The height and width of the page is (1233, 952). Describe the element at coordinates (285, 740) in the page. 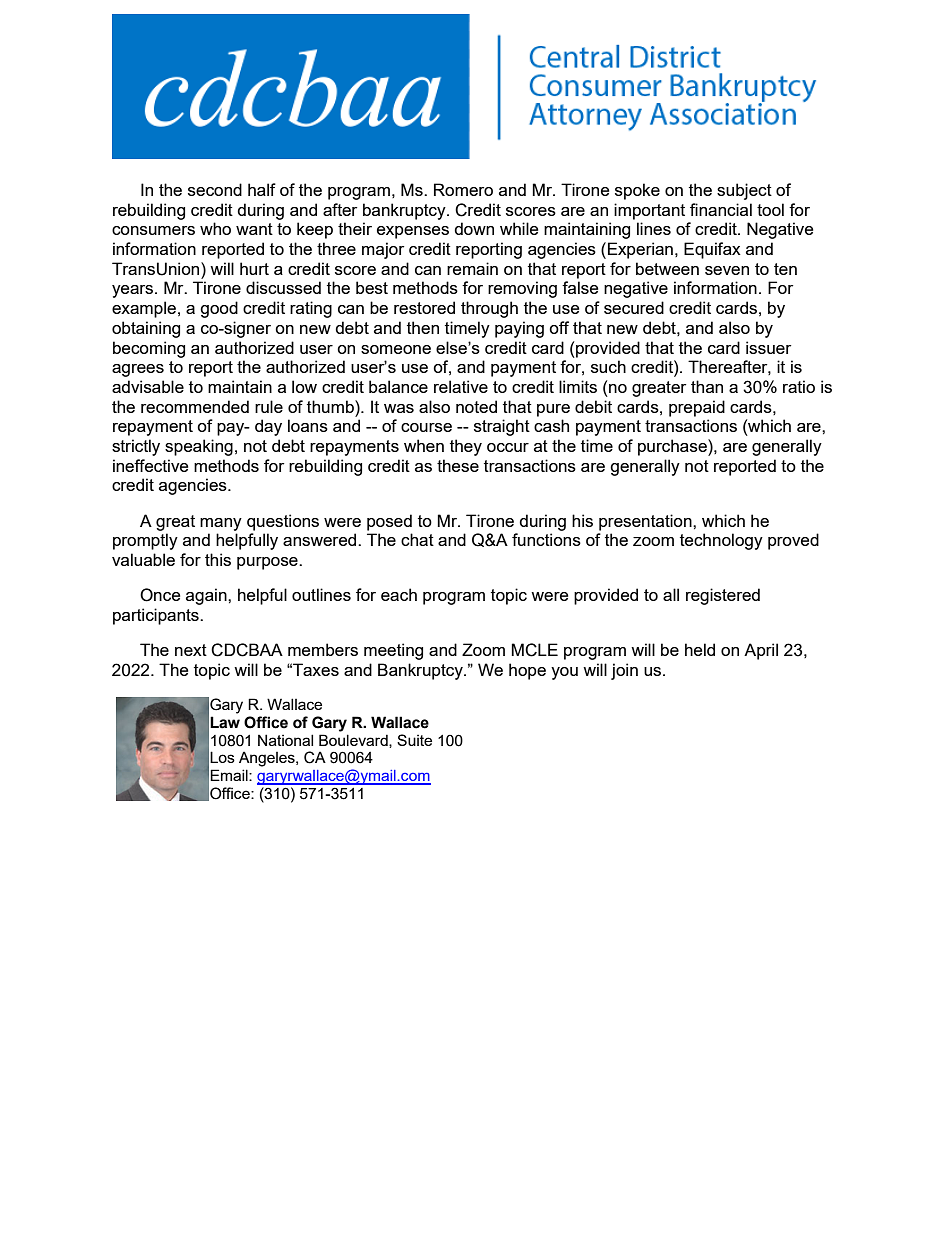

I see `National` at that location.
